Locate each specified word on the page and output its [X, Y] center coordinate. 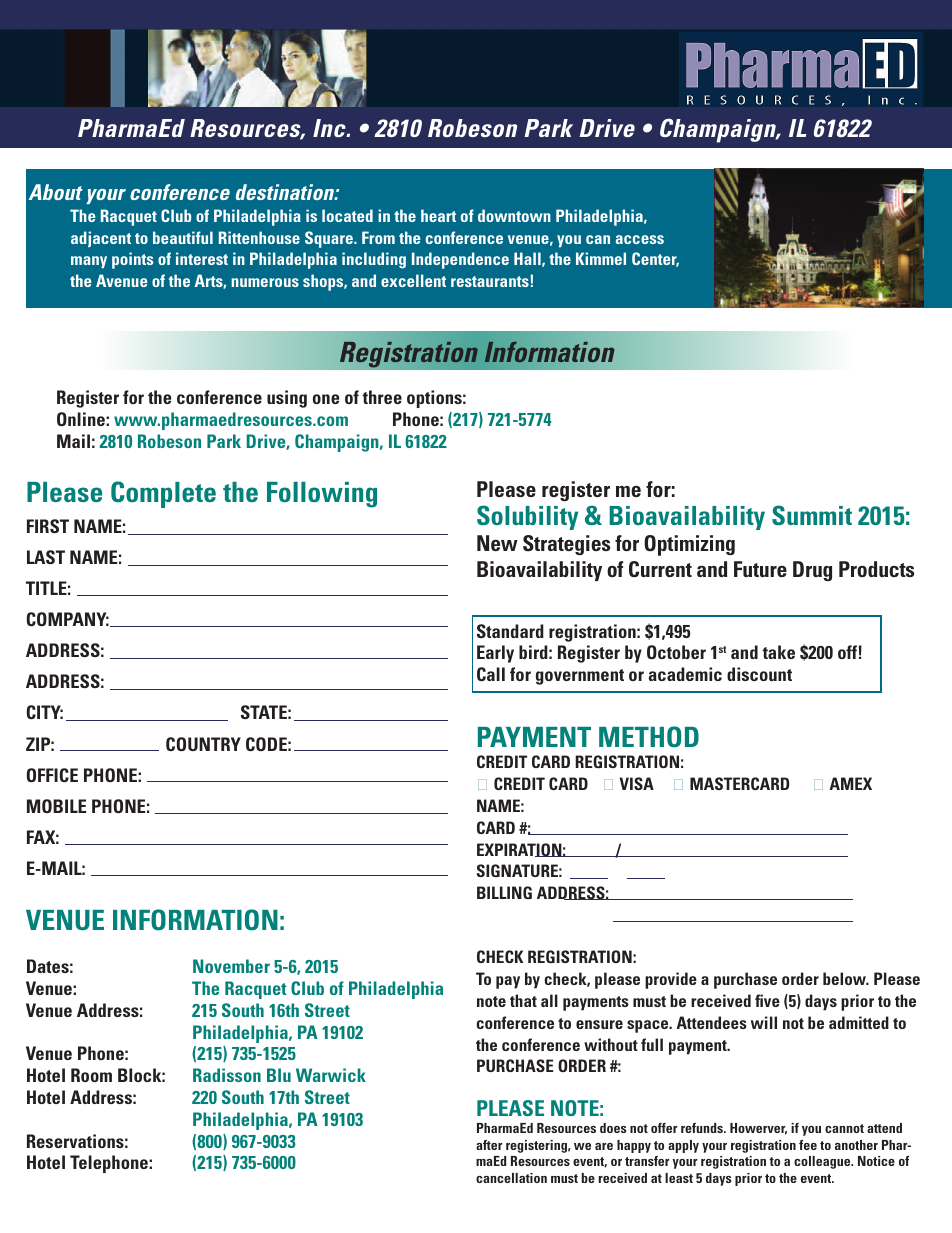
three [382, 397]
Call [491, 674]
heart [438, 215]
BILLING [504, 892]
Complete [163, 494]
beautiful [183, 237]
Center [655, 259]
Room [91, 1075]
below [846, 978]
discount [759, 674]
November [231, 966]
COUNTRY [203, 744]
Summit [812, 515]
